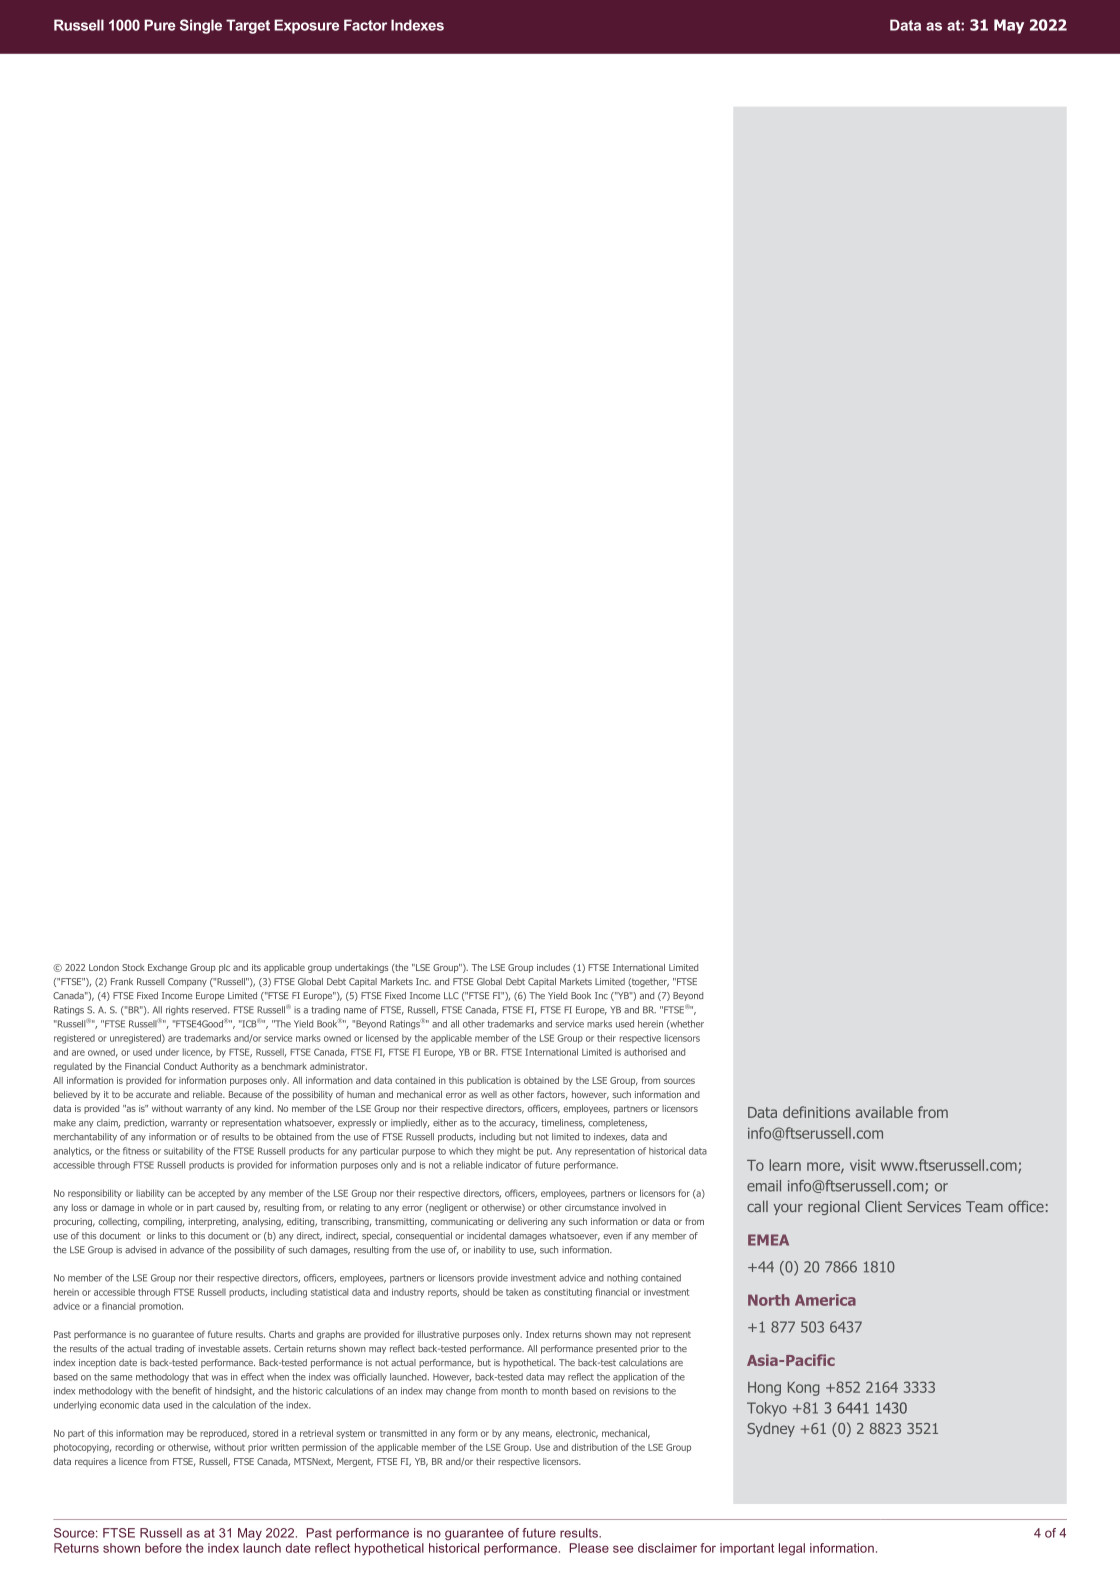 The height and width of the page is (1584, 1120). I want to click on publication, so click(489, 1081).
